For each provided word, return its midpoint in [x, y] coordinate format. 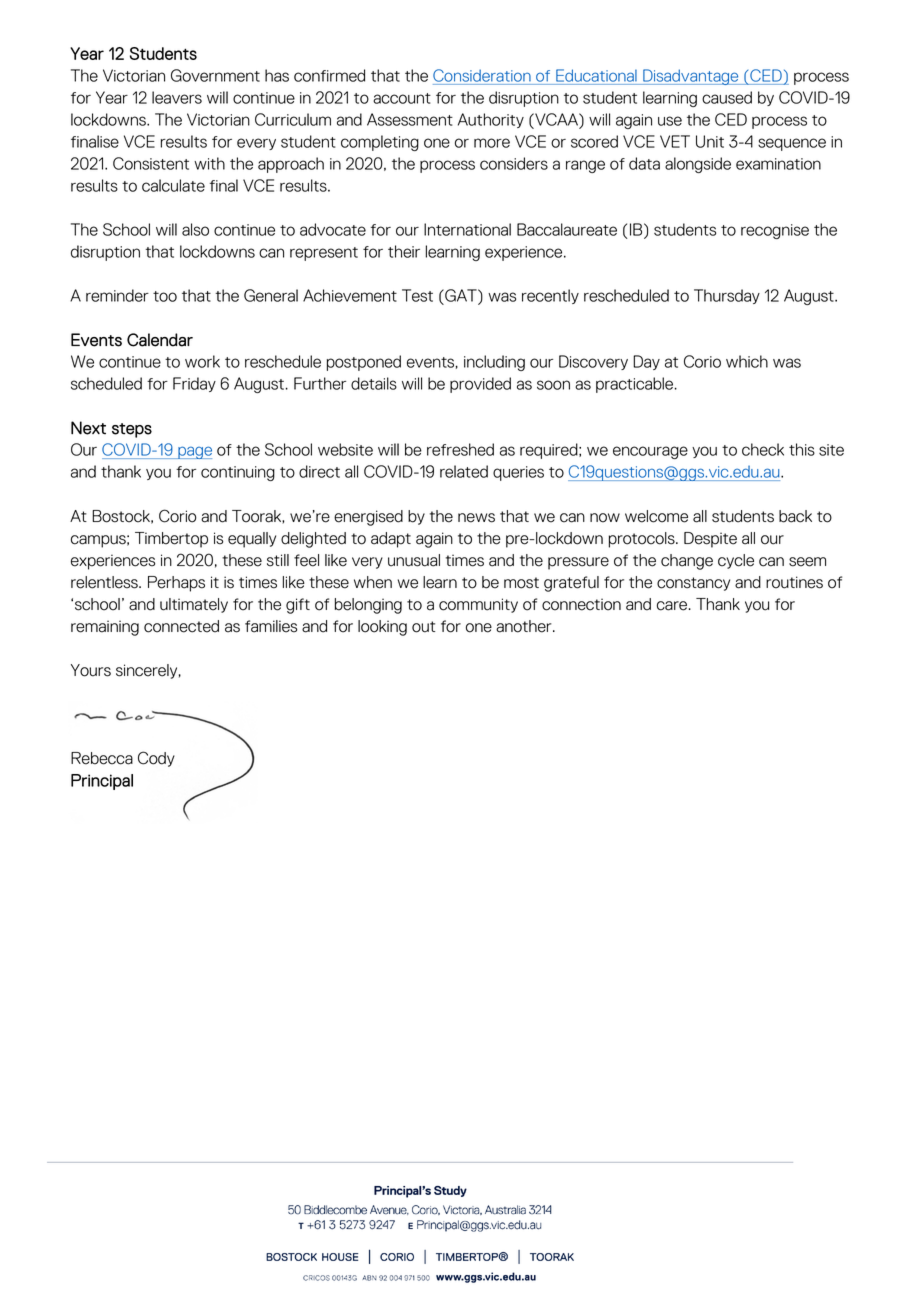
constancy [693, 584]
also [195, 229]
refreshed [460, 449]
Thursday [727, 296]
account [402, 98]
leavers [177, 97]
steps [132, 430]
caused [727, 97]
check [763, 449]
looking [382, 628]
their [404, 251]
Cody [156, 759]
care [673, 606]
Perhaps [176, 584]
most [521, 583]
